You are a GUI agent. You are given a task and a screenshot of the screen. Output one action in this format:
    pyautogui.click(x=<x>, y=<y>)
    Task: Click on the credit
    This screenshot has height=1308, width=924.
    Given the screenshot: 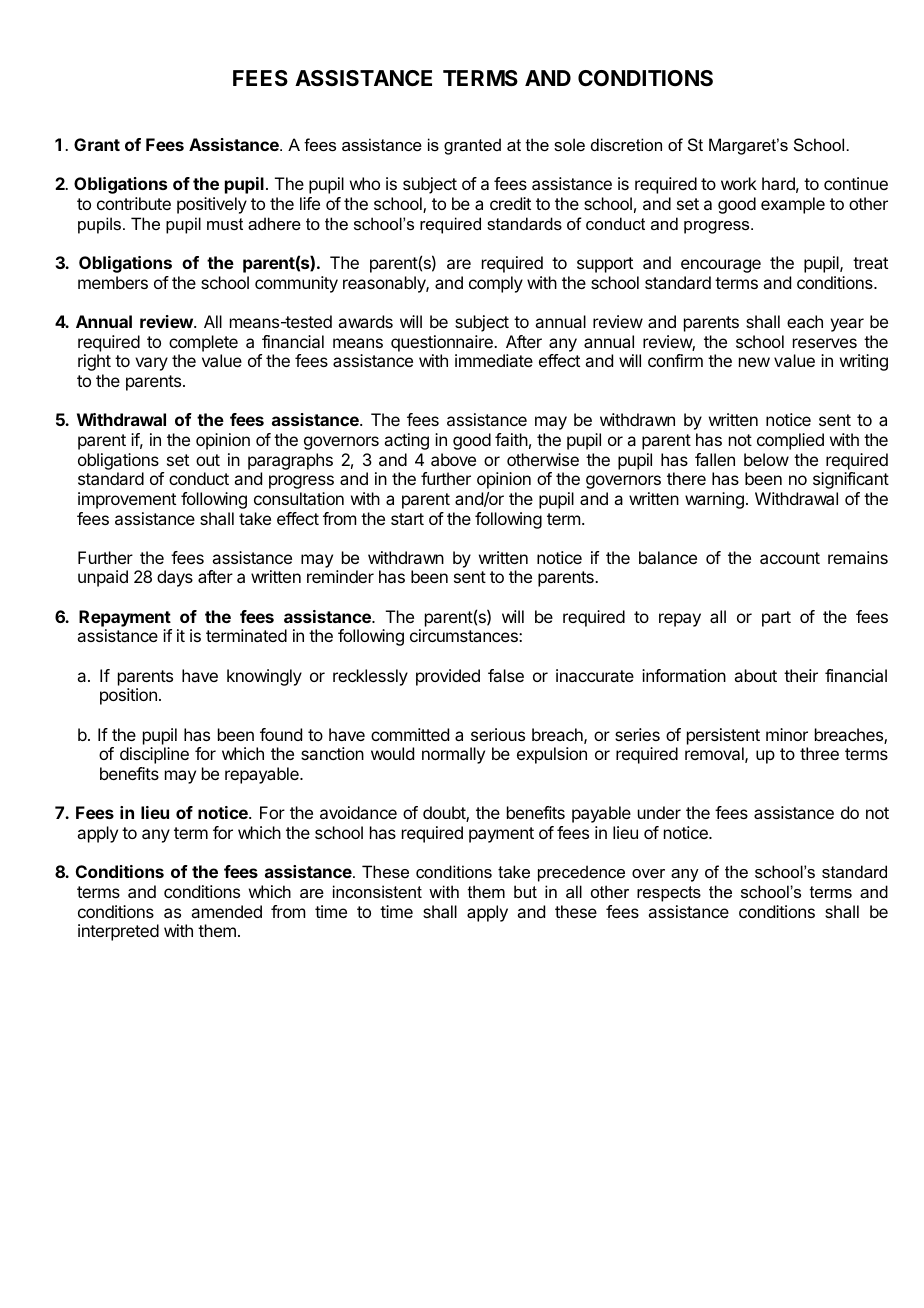 What is the action you would take?
    pyautogui.click(x=510, y=203)
